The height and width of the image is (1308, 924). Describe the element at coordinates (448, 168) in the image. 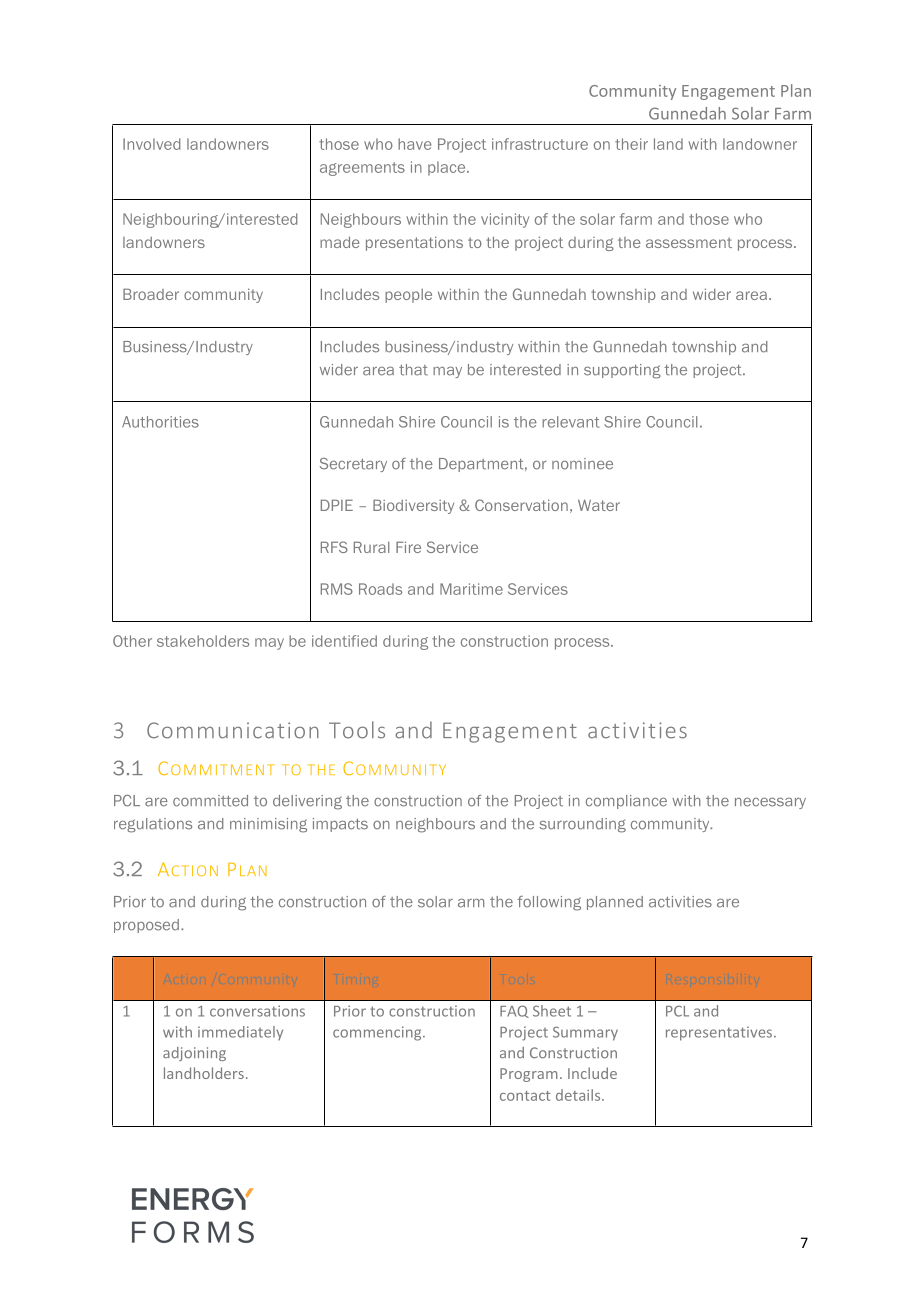

I see `place` at that location.
